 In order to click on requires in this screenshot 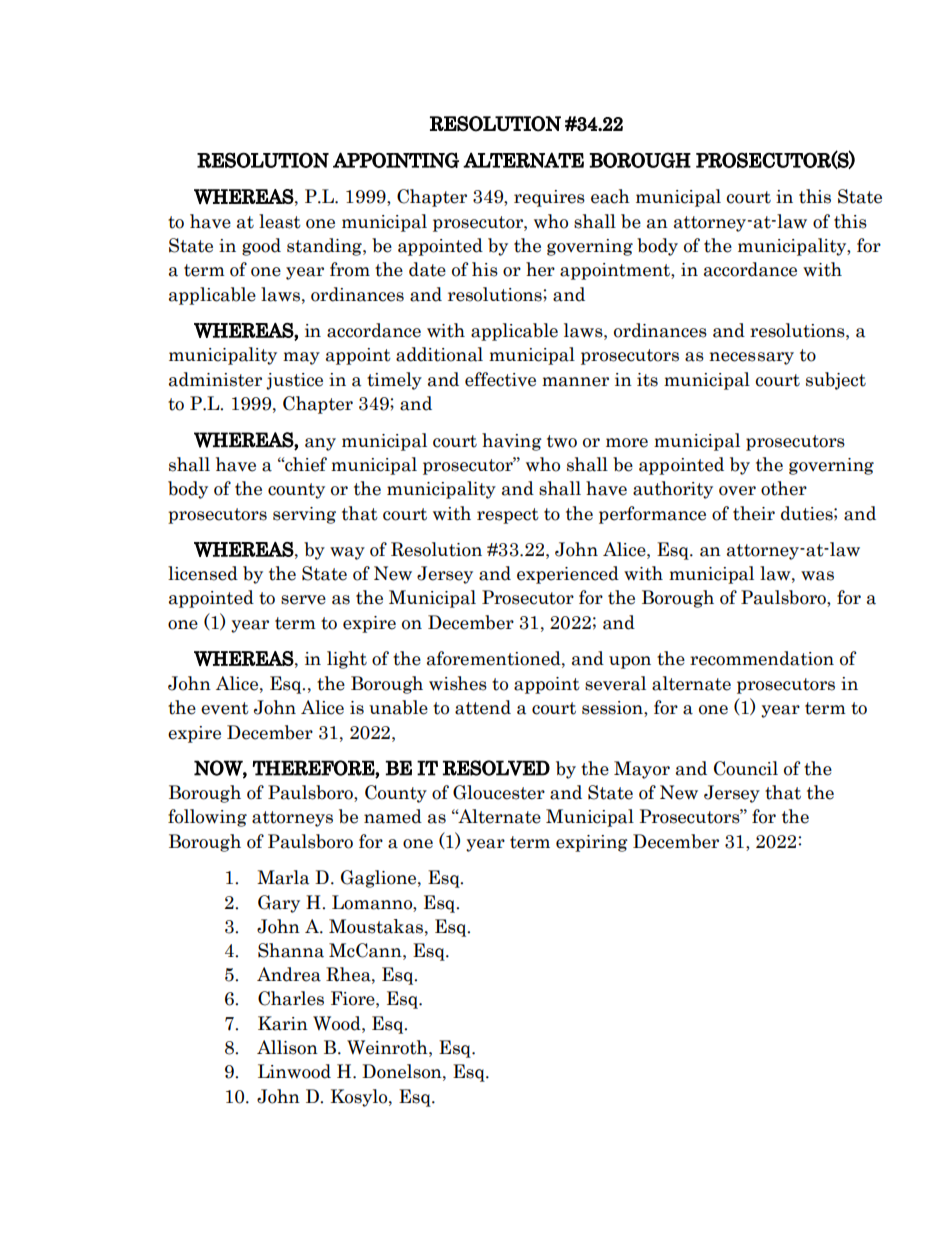, I will do `click(549, 198)`.
